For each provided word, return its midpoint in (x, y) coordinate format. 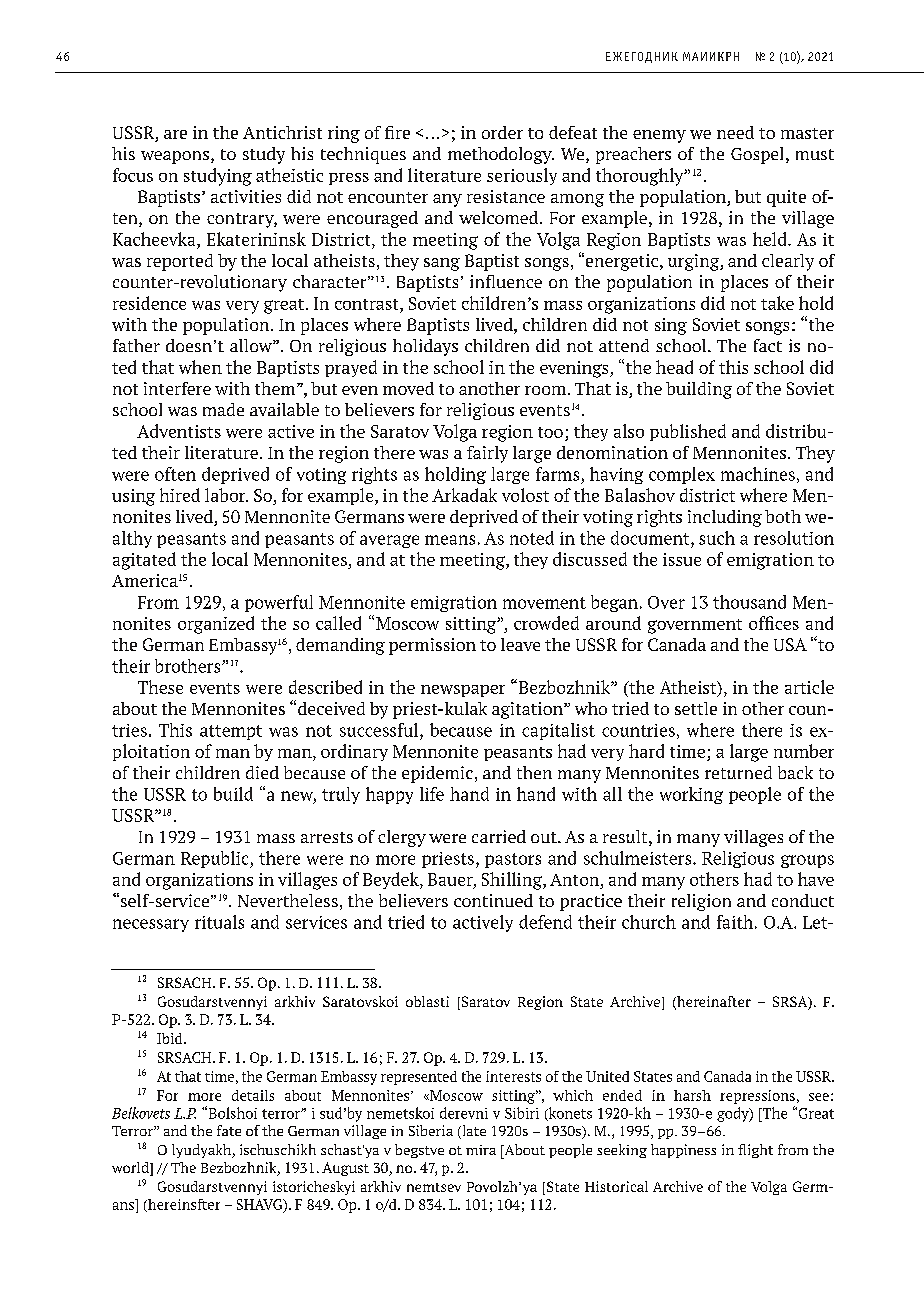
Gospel (757, 155)
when (200, 367)
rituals (219, 922)
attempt (231, 732)
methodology (501, 155)
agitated (144, 561)
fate (229, 1130)
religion (701, 902)
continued (493, 900)
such (717, 538)
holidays (425, 347)
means (450, 540)
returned (738, 772)
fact (768, 345)
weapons (175, 157)
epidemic (437, 774)
